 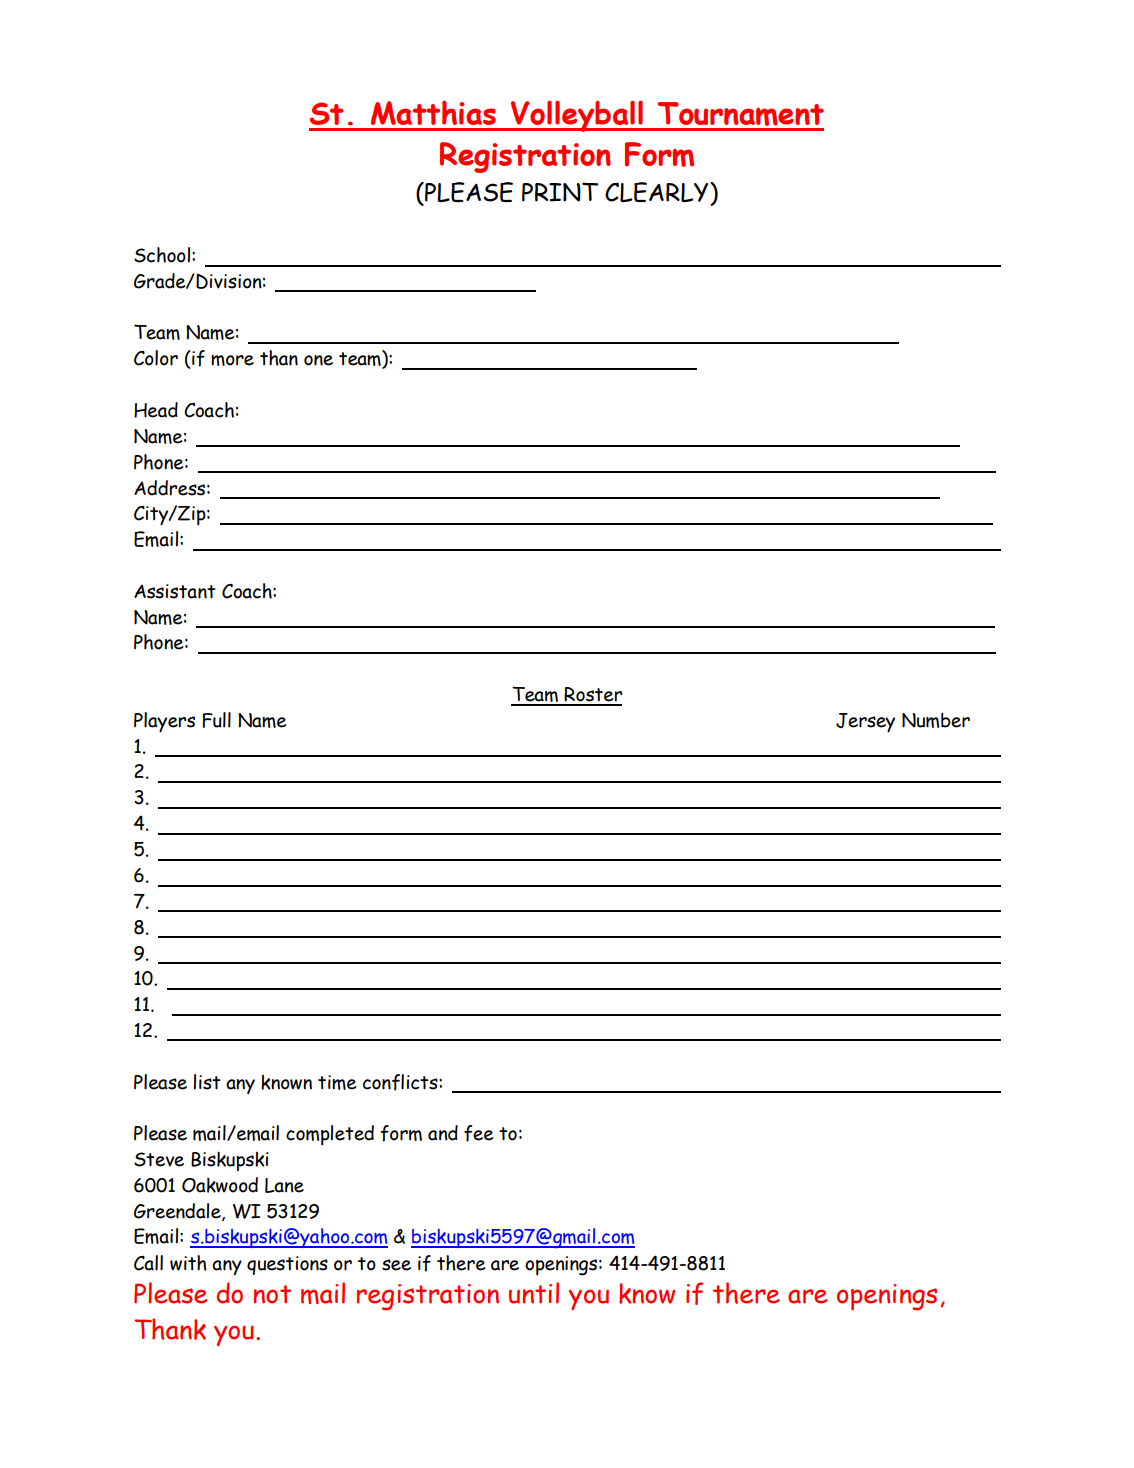 I want to click on Volleyball, so click(x=577, y=116).
